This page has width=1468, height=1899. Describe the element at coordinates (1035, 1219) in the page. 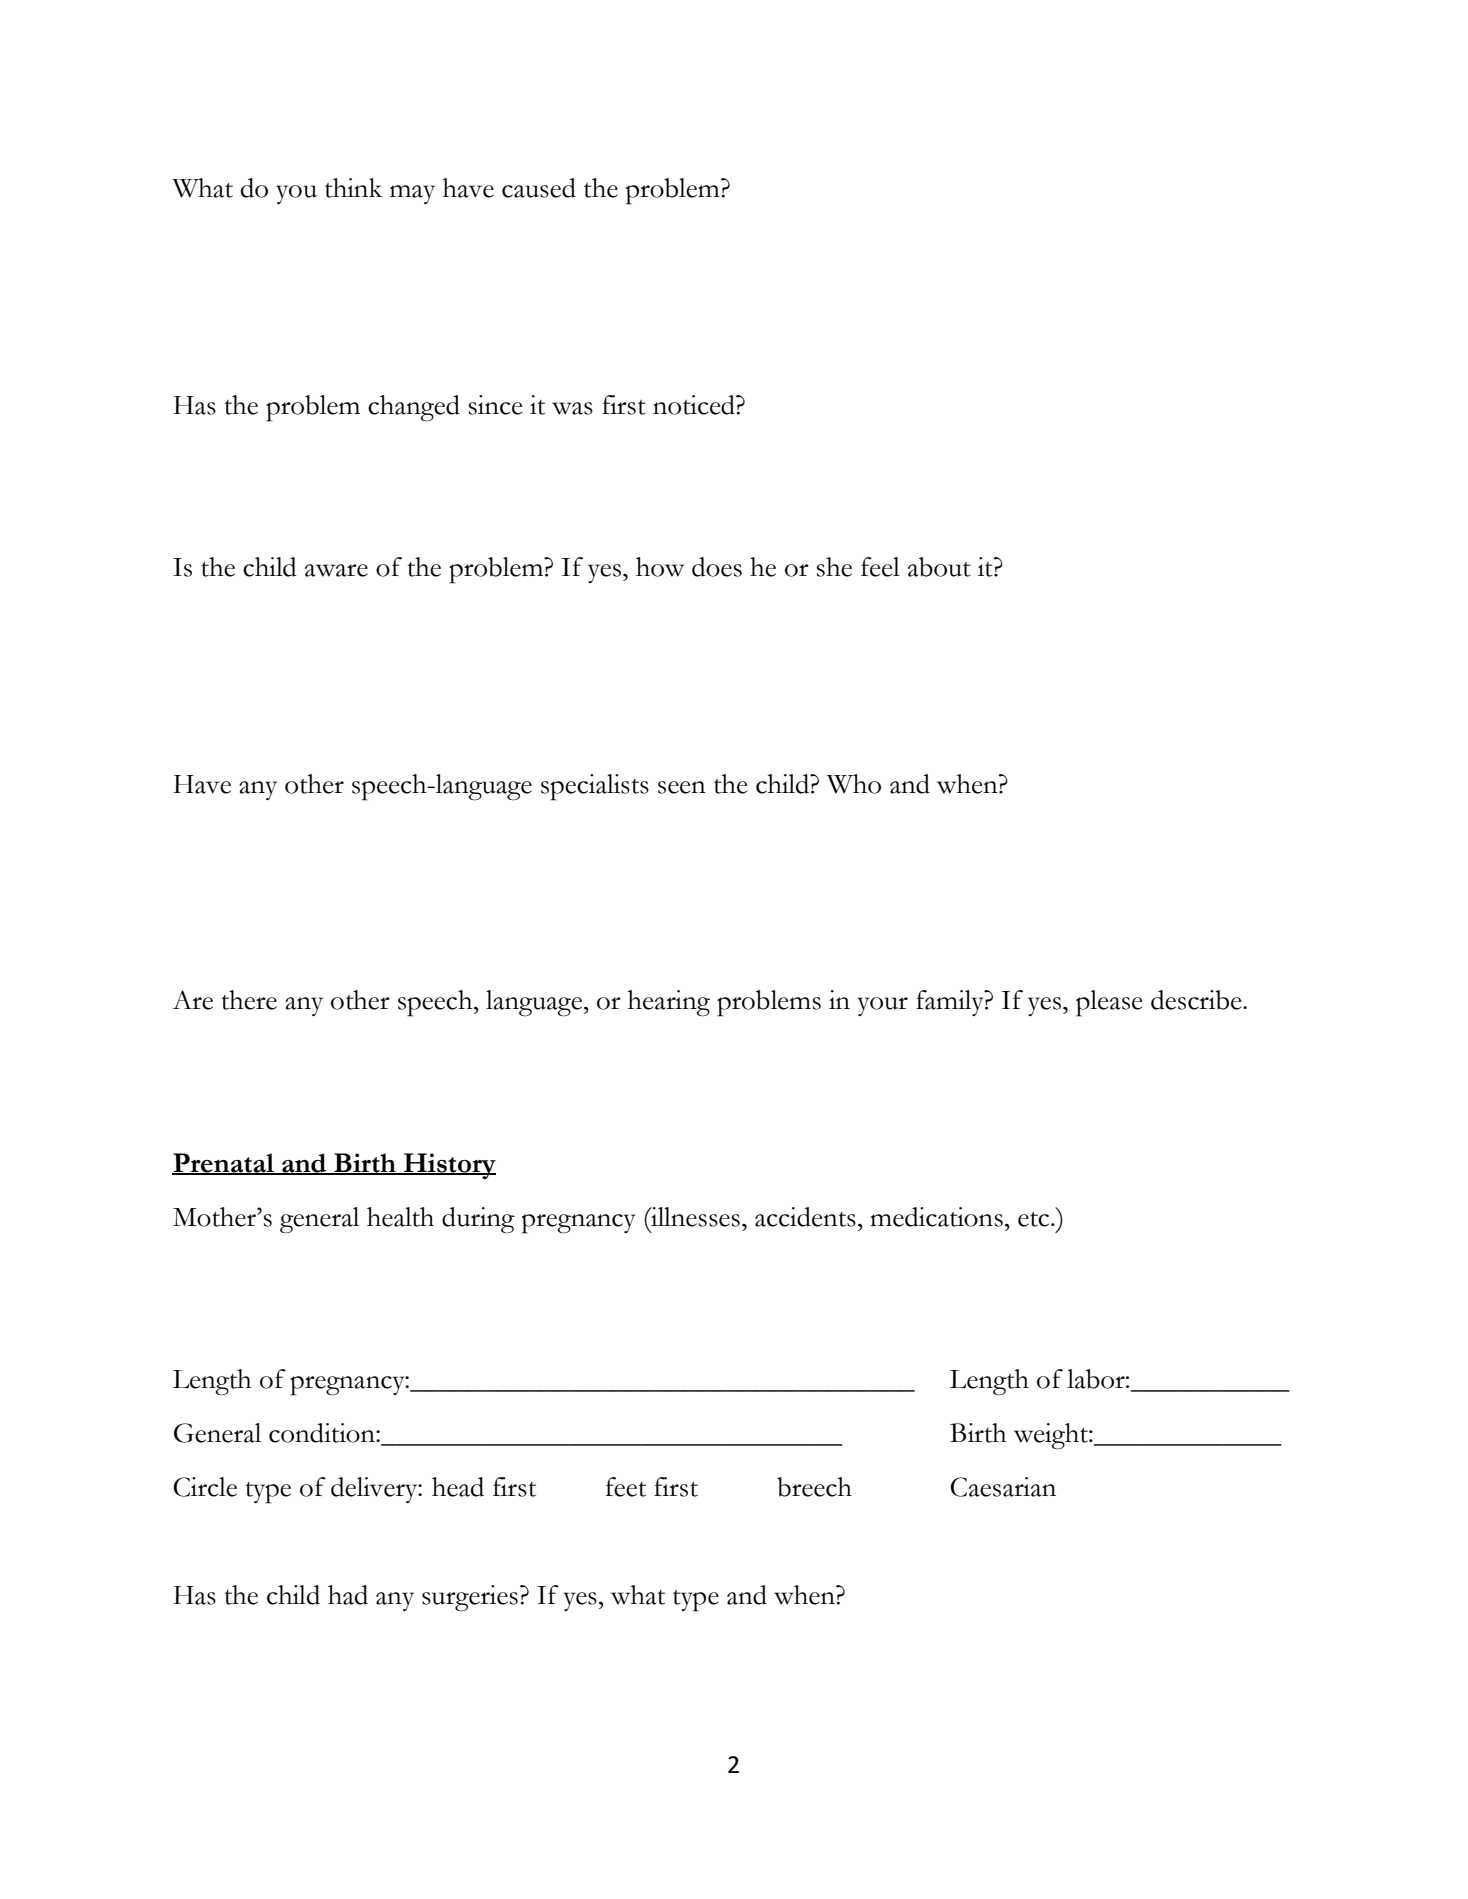

I see `etc` at that location.
